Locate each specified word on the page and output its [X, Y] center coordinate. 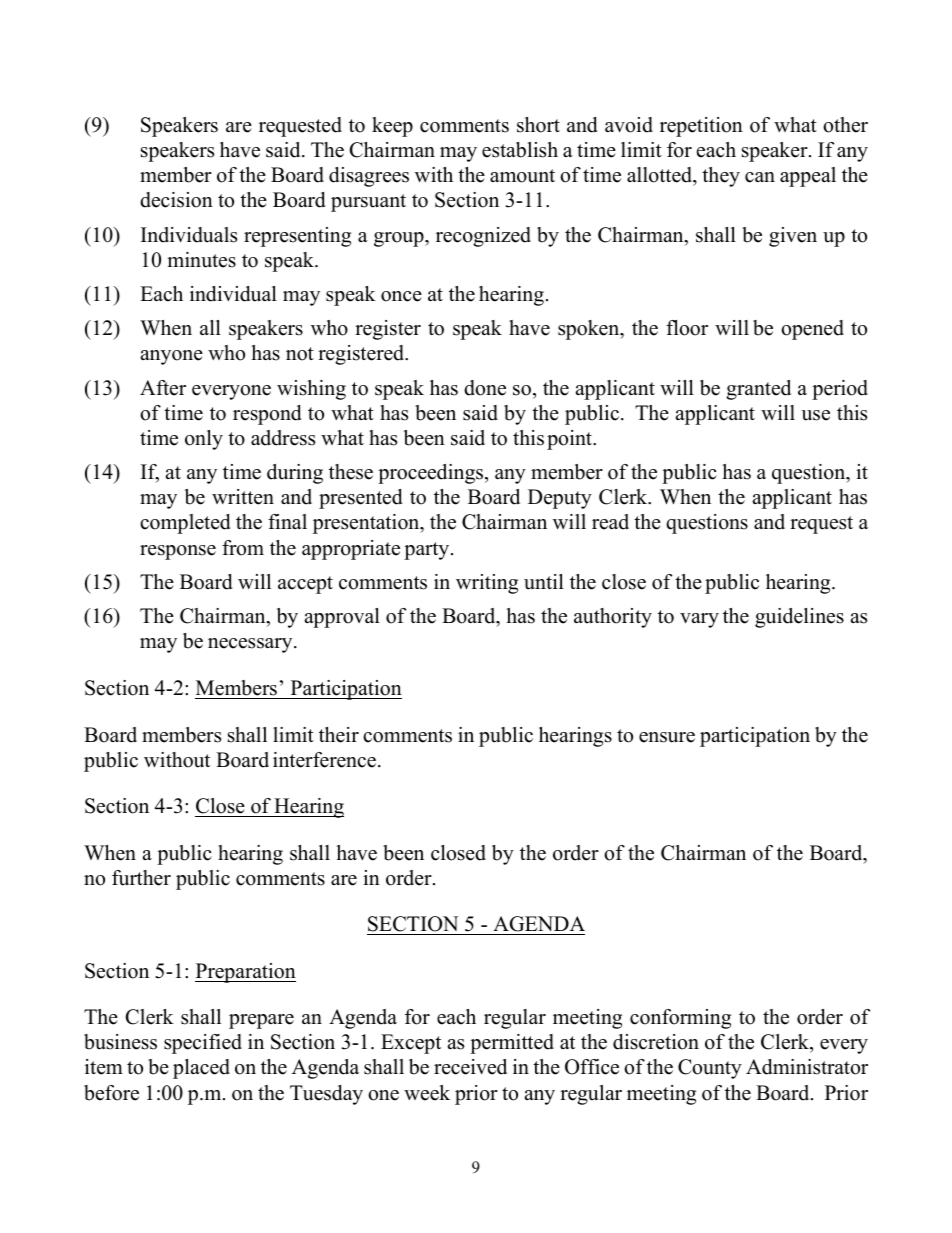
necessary [251, 645]
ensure [667, 737]
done [485, 388]
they [721, 177]
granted [758, 390]
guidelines [799, 618]
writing [487, 584]
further [141, 878]
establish [520, 150]
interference [324, 760]
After [163, 388]
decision [176, 200]
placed [201, 1069]
